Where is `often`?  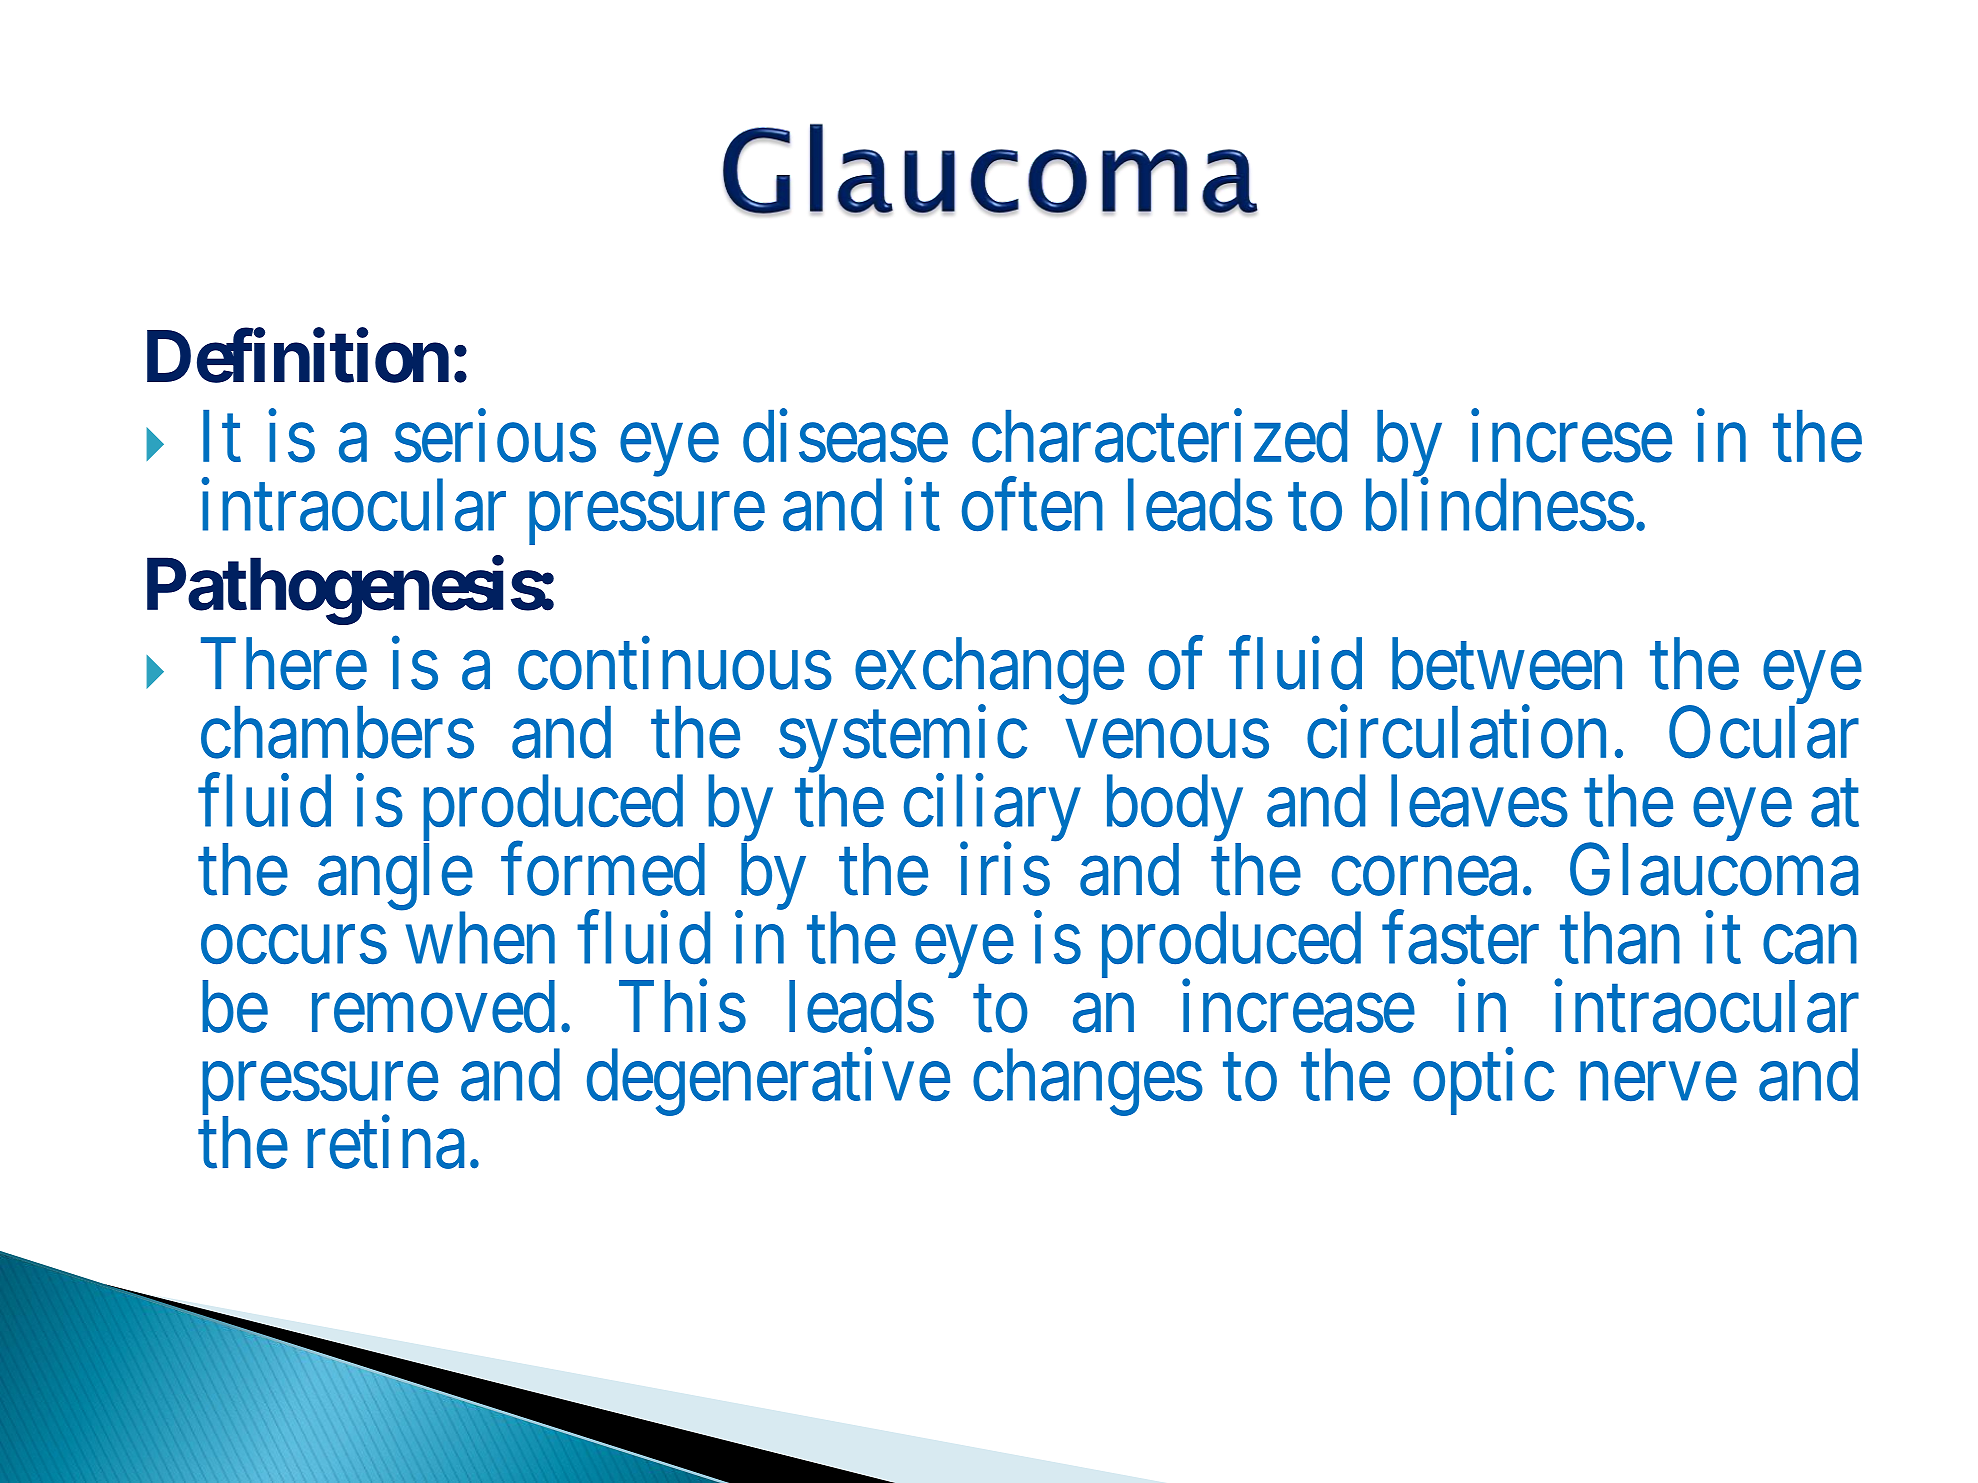 often is located at coordinates (1032, 505).
